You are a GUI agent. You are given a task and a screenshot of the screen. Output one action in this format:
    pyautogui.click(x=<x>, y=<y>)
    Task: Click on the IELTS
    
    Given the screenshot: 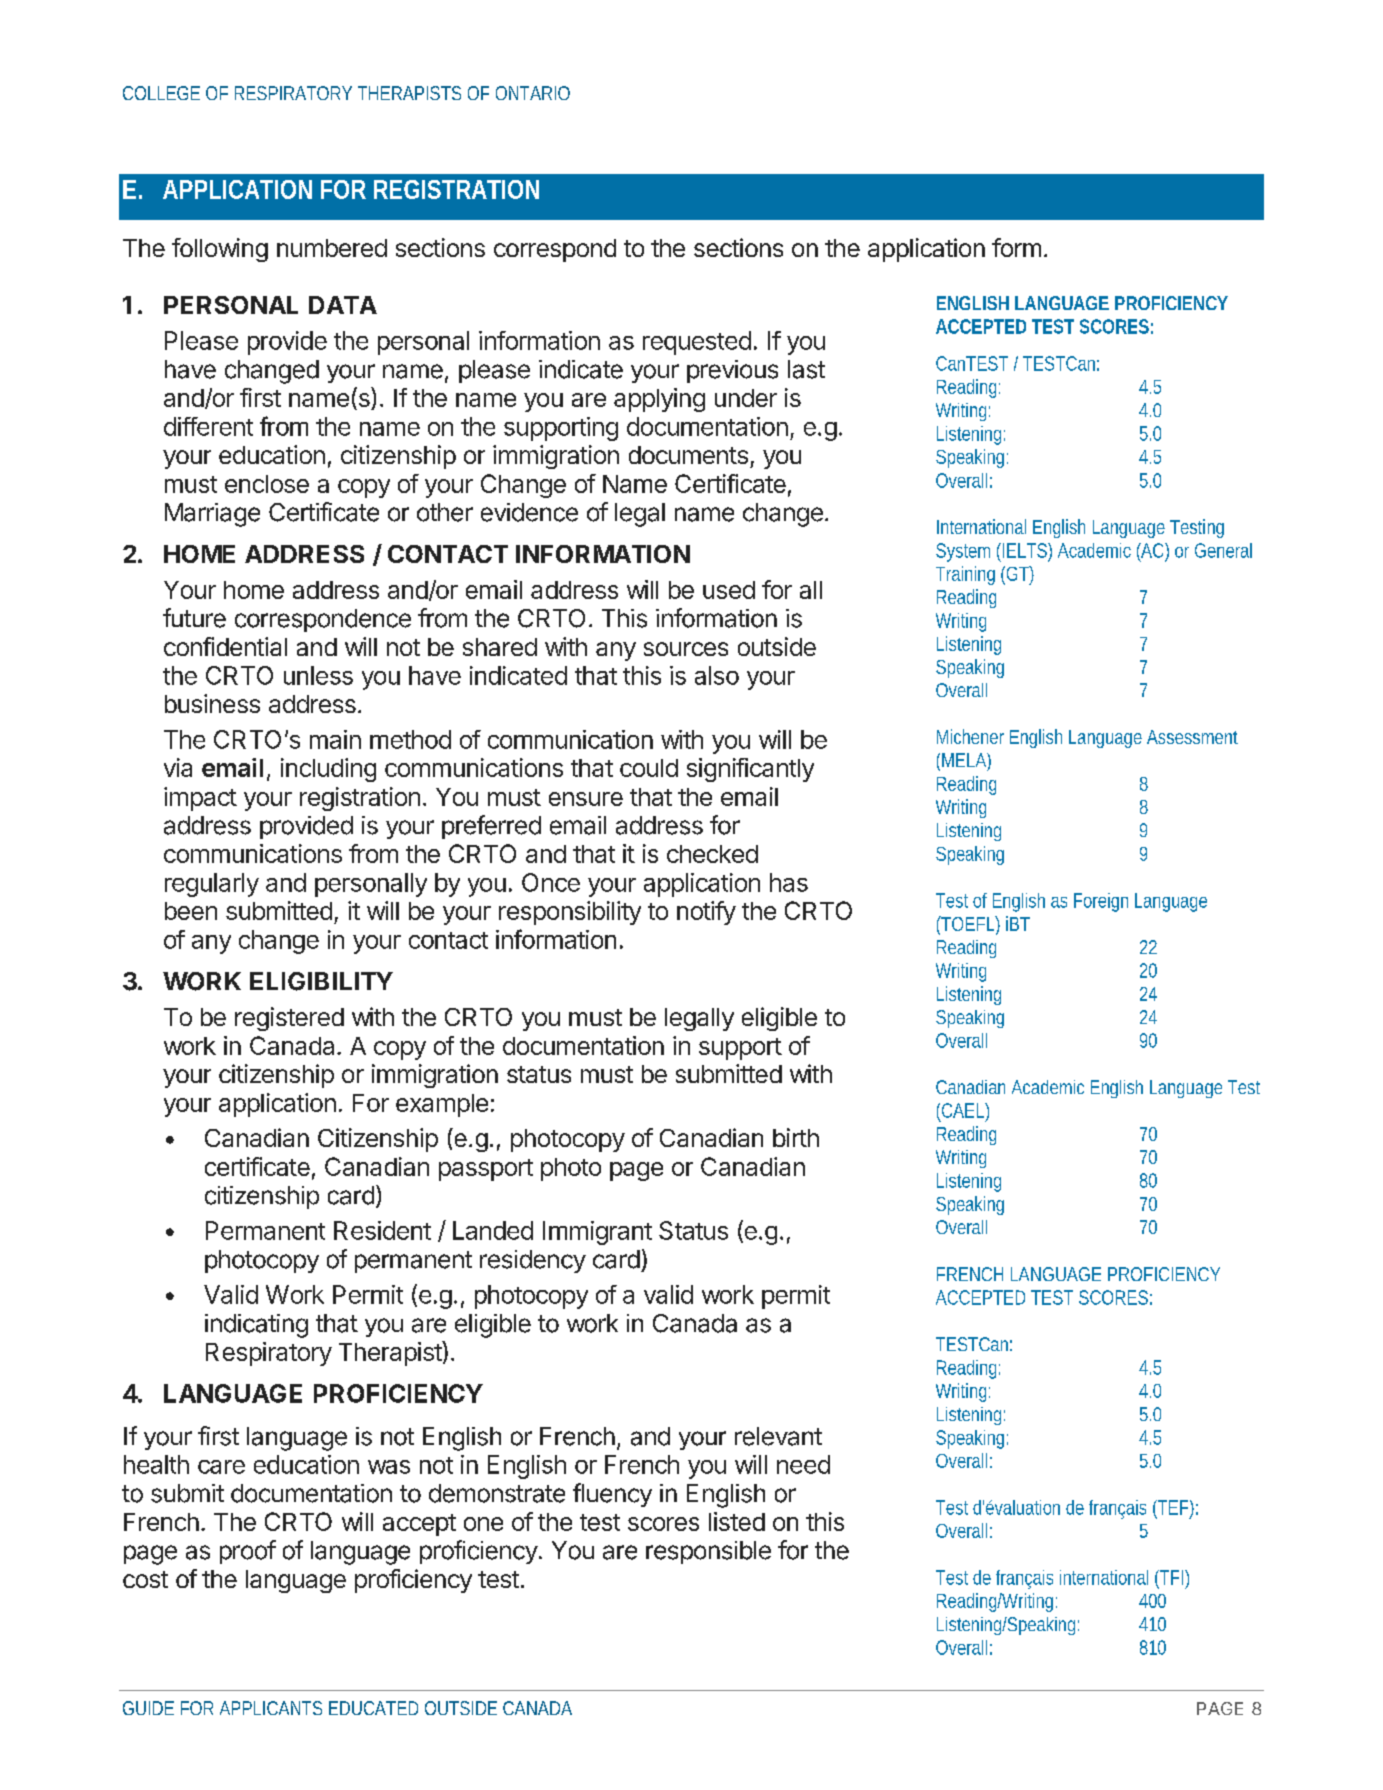 What is the action you would take?
    pyautogui.click(x=1024, y=550)
